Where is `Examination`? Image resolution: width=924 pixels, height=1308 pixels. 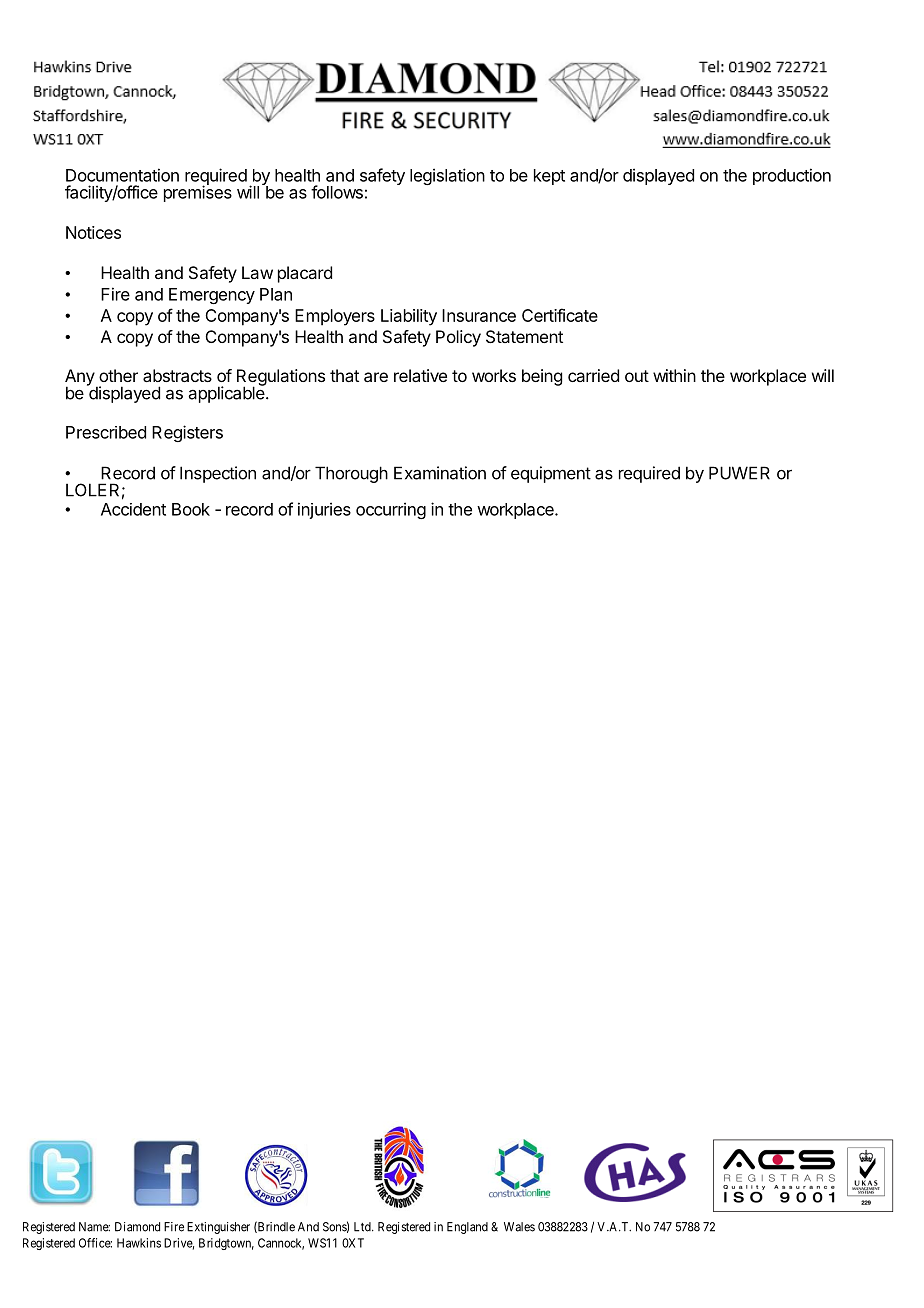 Examination is located at coordinates (440, 473).
